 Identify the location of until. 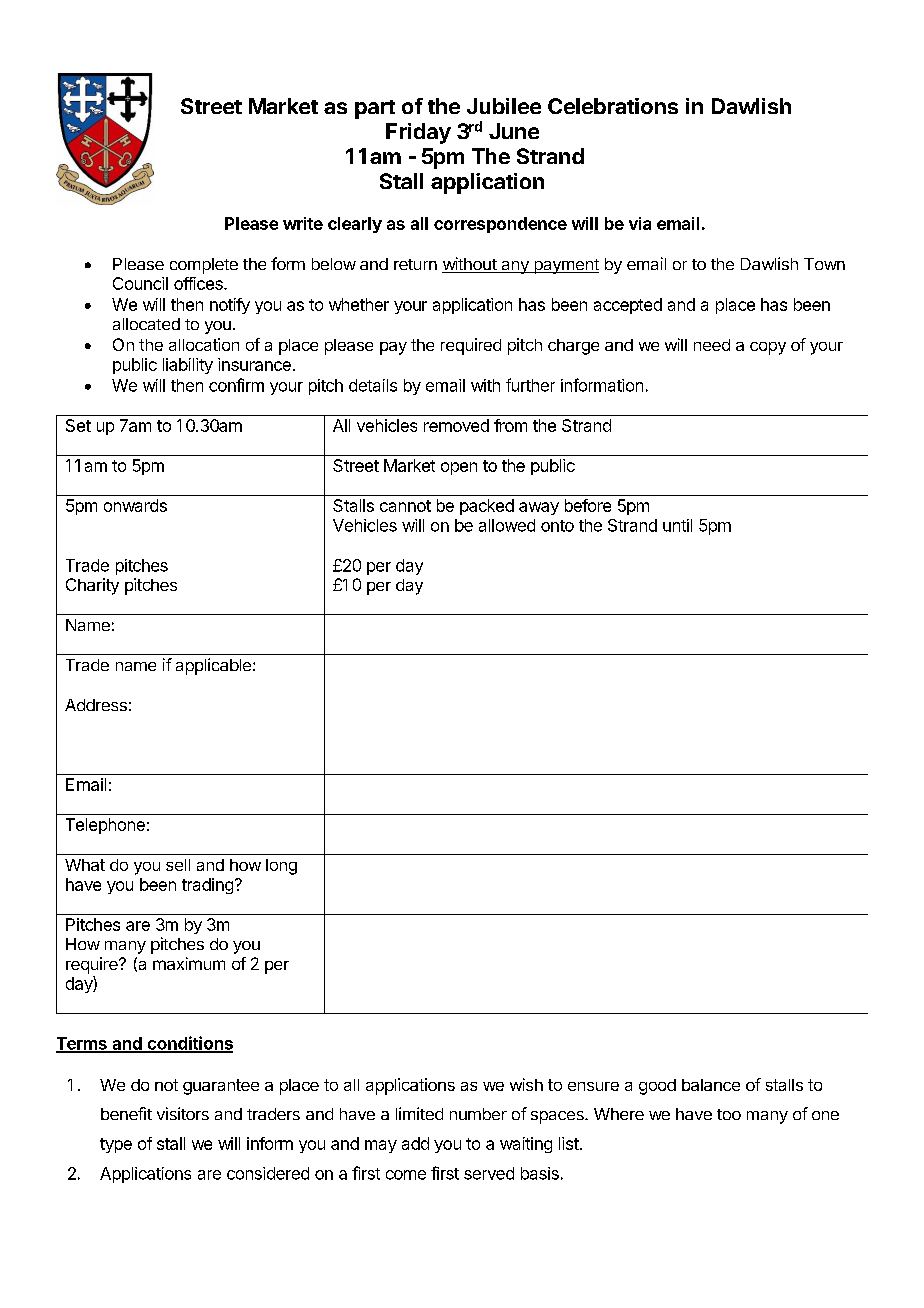
(677, 525).
